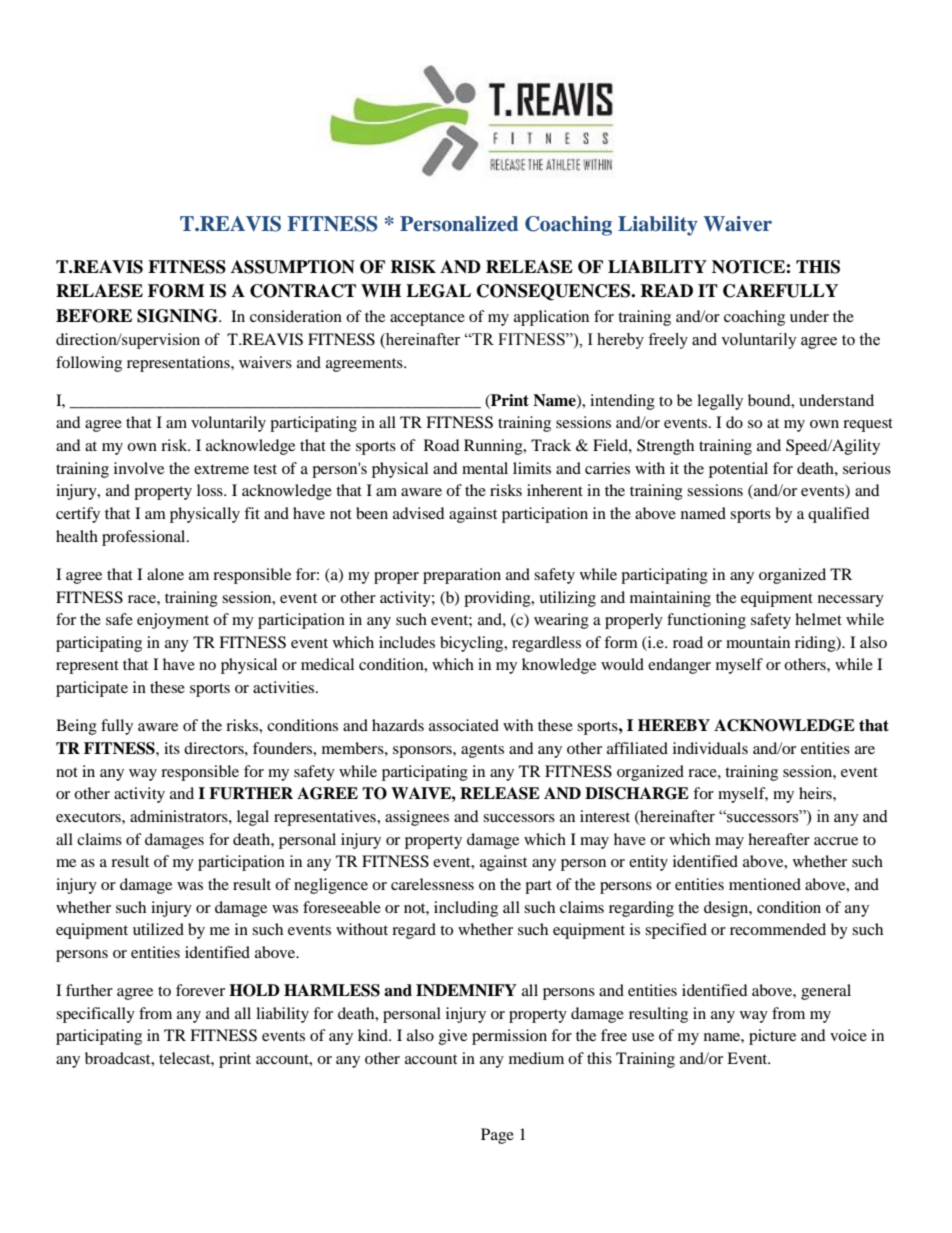  Describe the element at coordinates (178, 316) in the screenshot. I see `SIGNING` at that location.
